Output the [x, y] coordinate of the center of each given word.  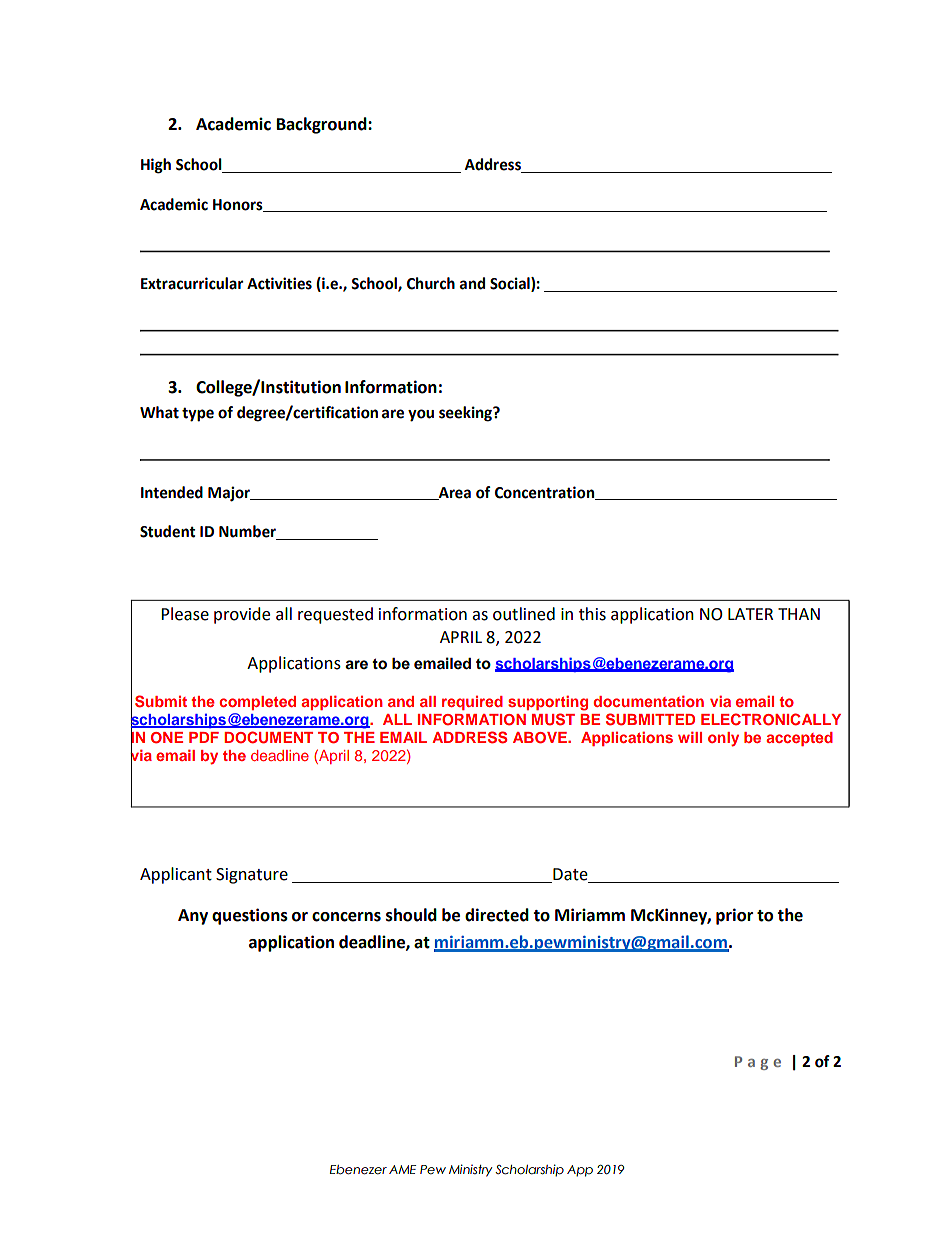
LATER [750, 614]
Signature [252, 876]
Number [248, 532]
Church [431, 283]
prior [734, 916]
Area [453, 493]
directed [497, 915]
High [156, 166]
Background [323, 125]
